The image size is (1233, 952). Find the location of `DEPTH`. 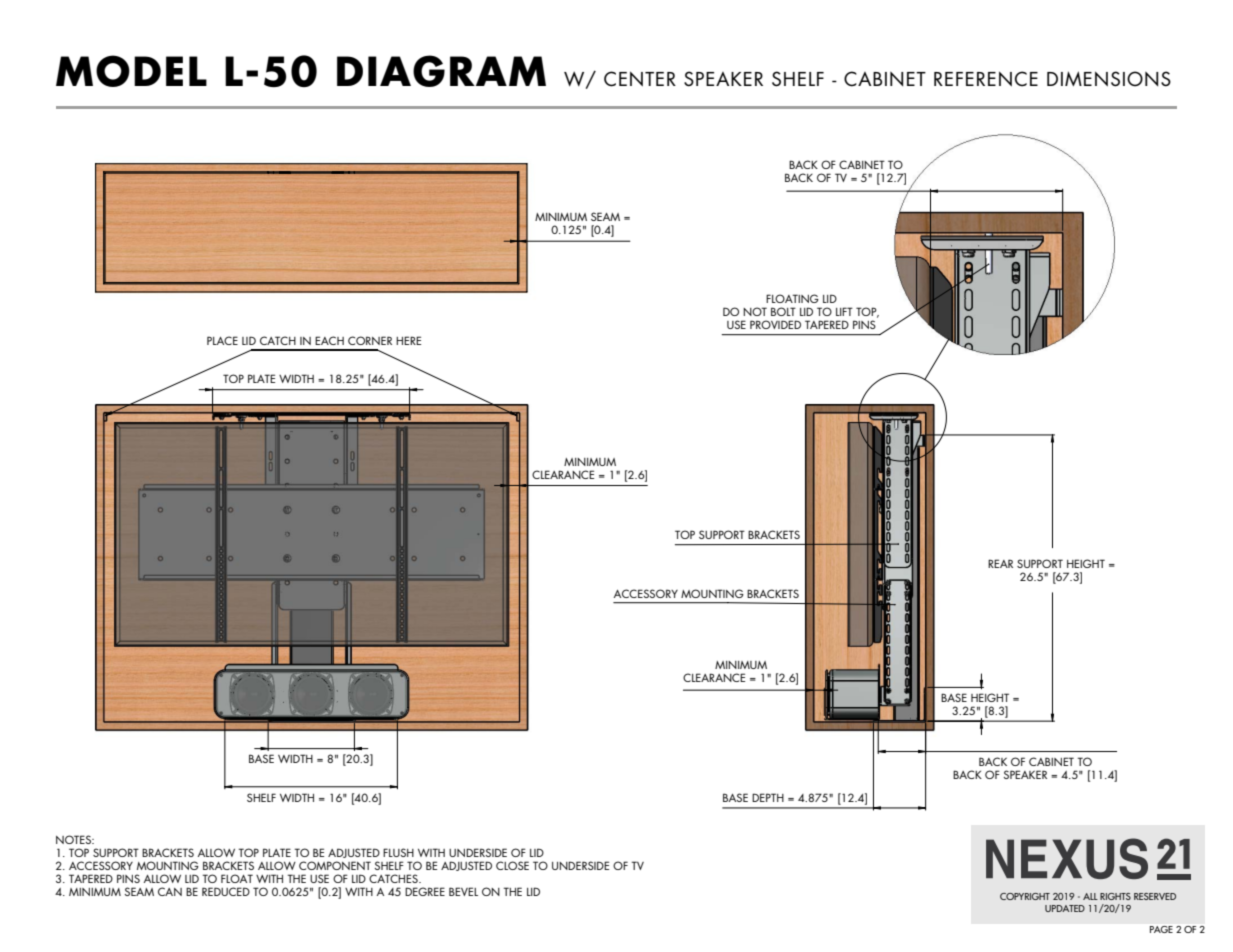

DEPTH is located at coordinates (768, 797).
